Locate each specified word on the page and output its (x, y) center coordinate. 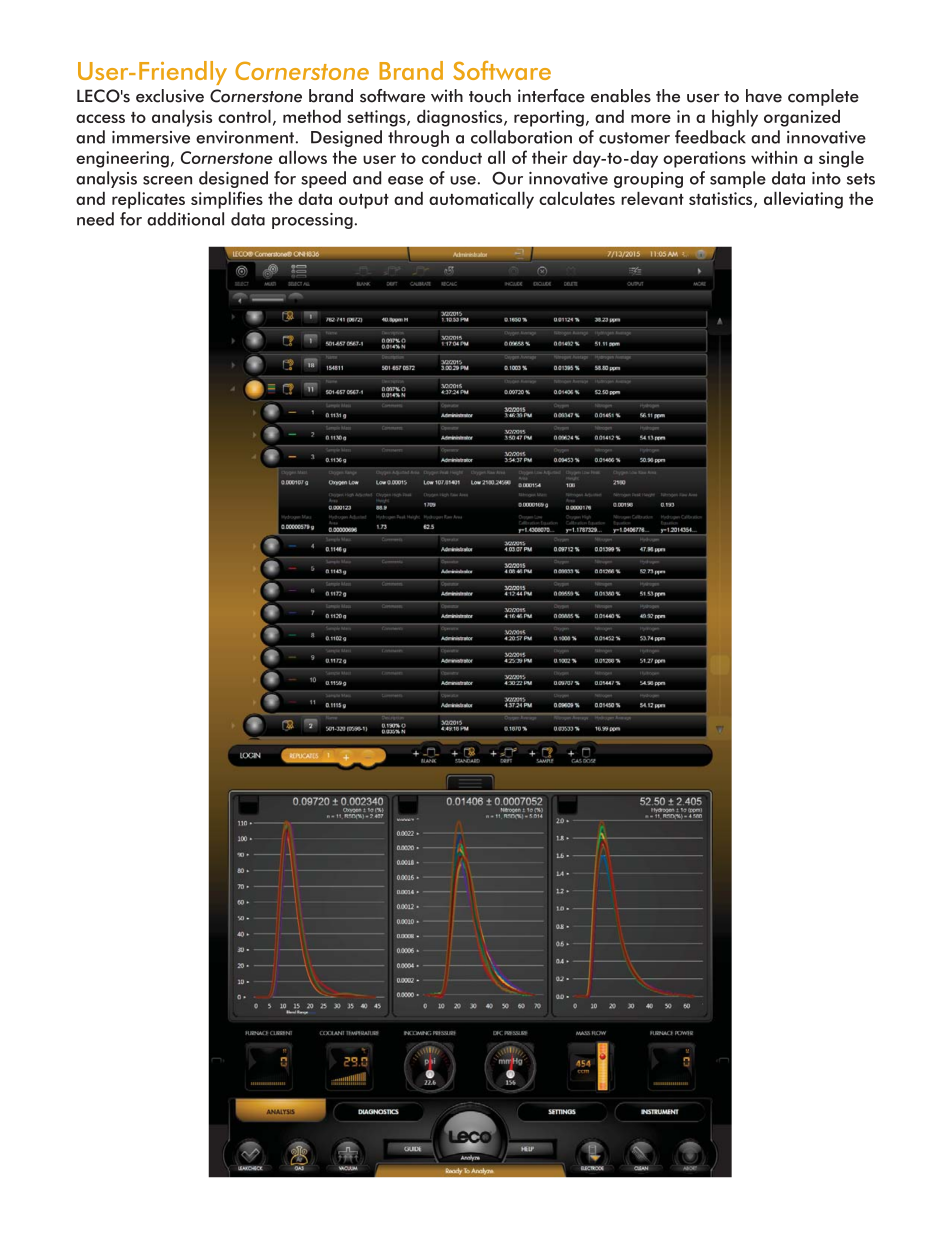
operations (704, 159)
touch (490, 96)
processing (312, 221)
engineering (122, 159)
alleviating (803, 200)
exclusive (170, 96)
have (764, 96)
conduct (452, 157)
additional (185, 219)
